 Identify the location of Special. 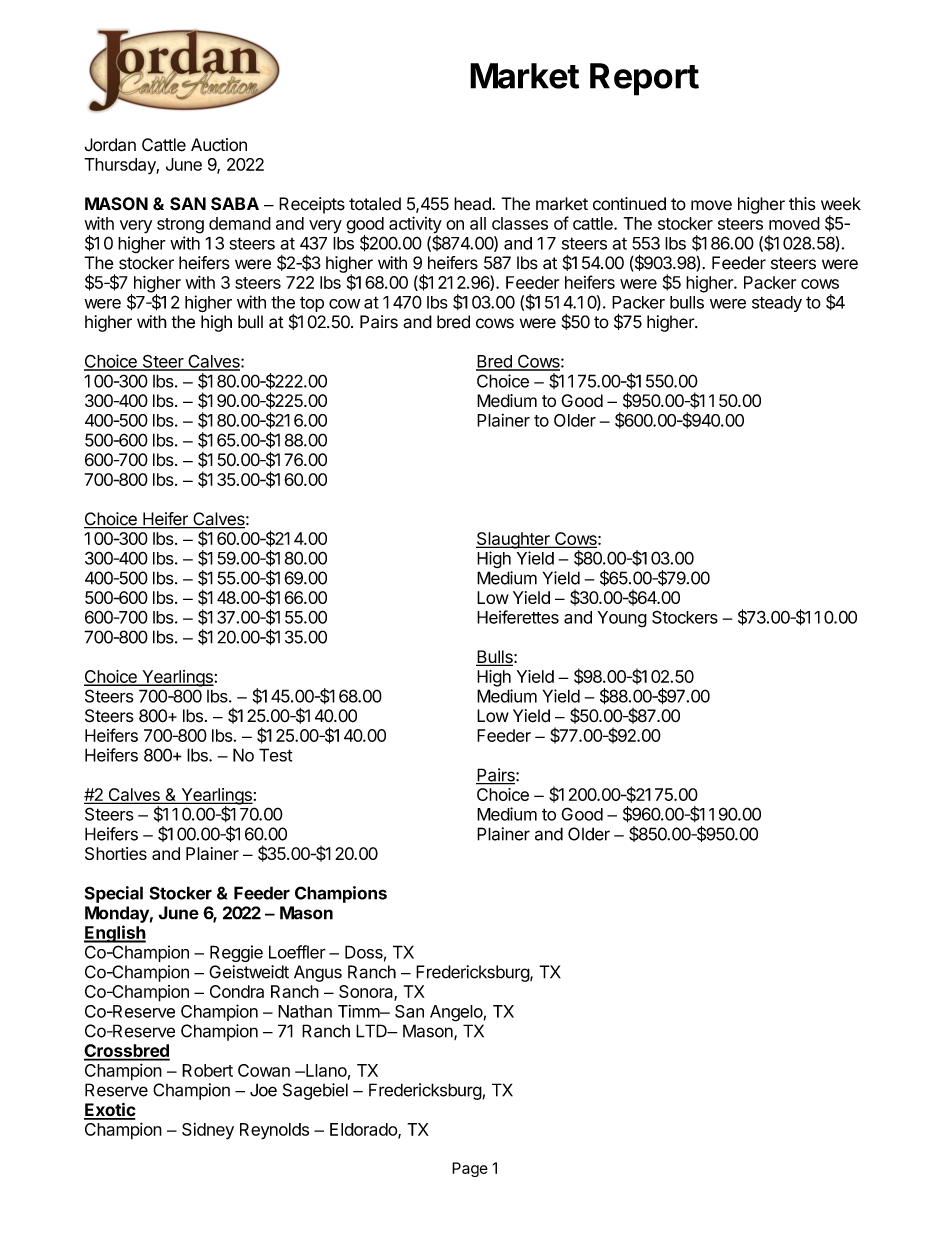
(114, 894).
